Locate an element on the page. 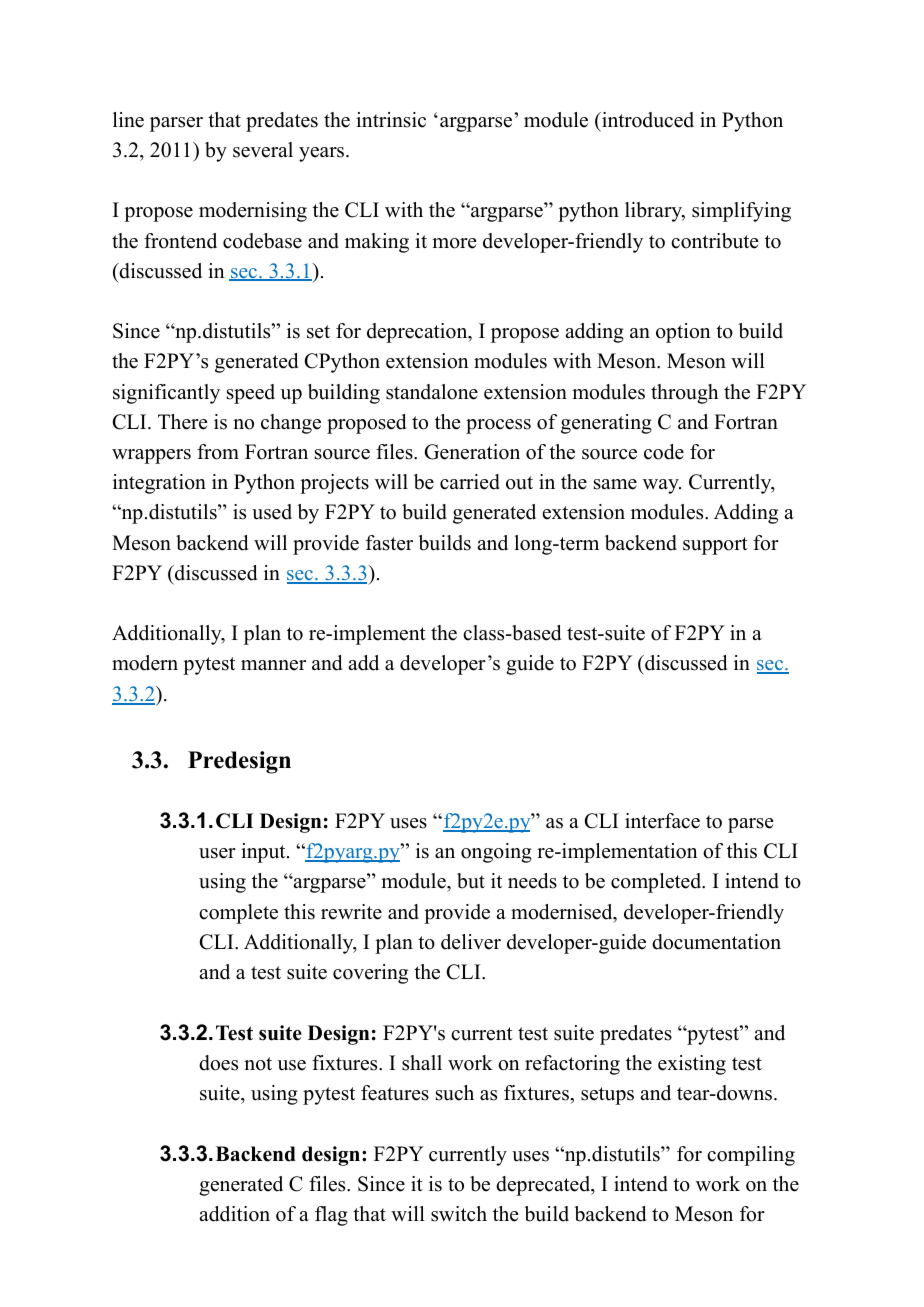  through is located at coordinates (684, 394).
